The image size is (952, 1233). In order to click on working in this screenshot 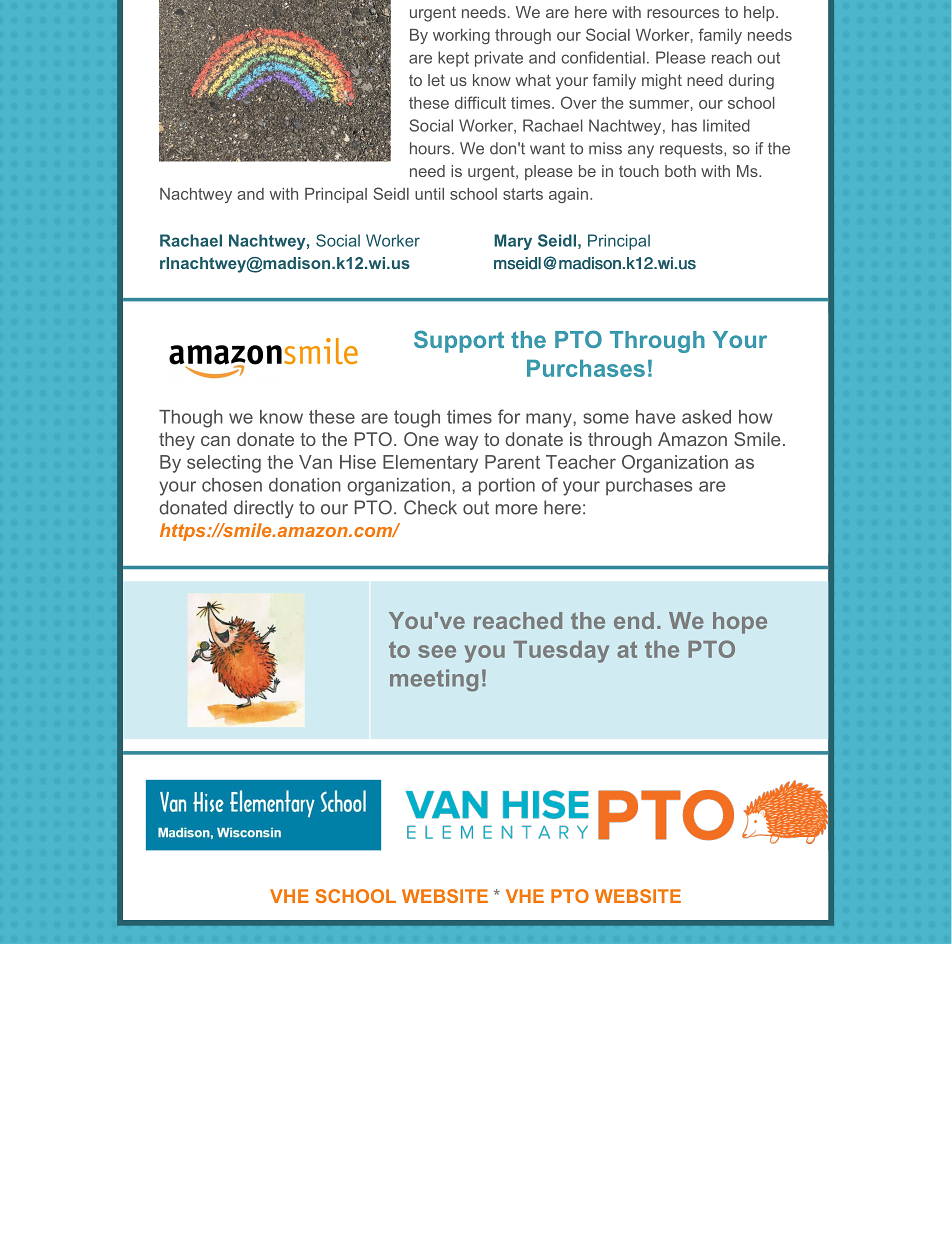, I will do `click(461, 36)`.
